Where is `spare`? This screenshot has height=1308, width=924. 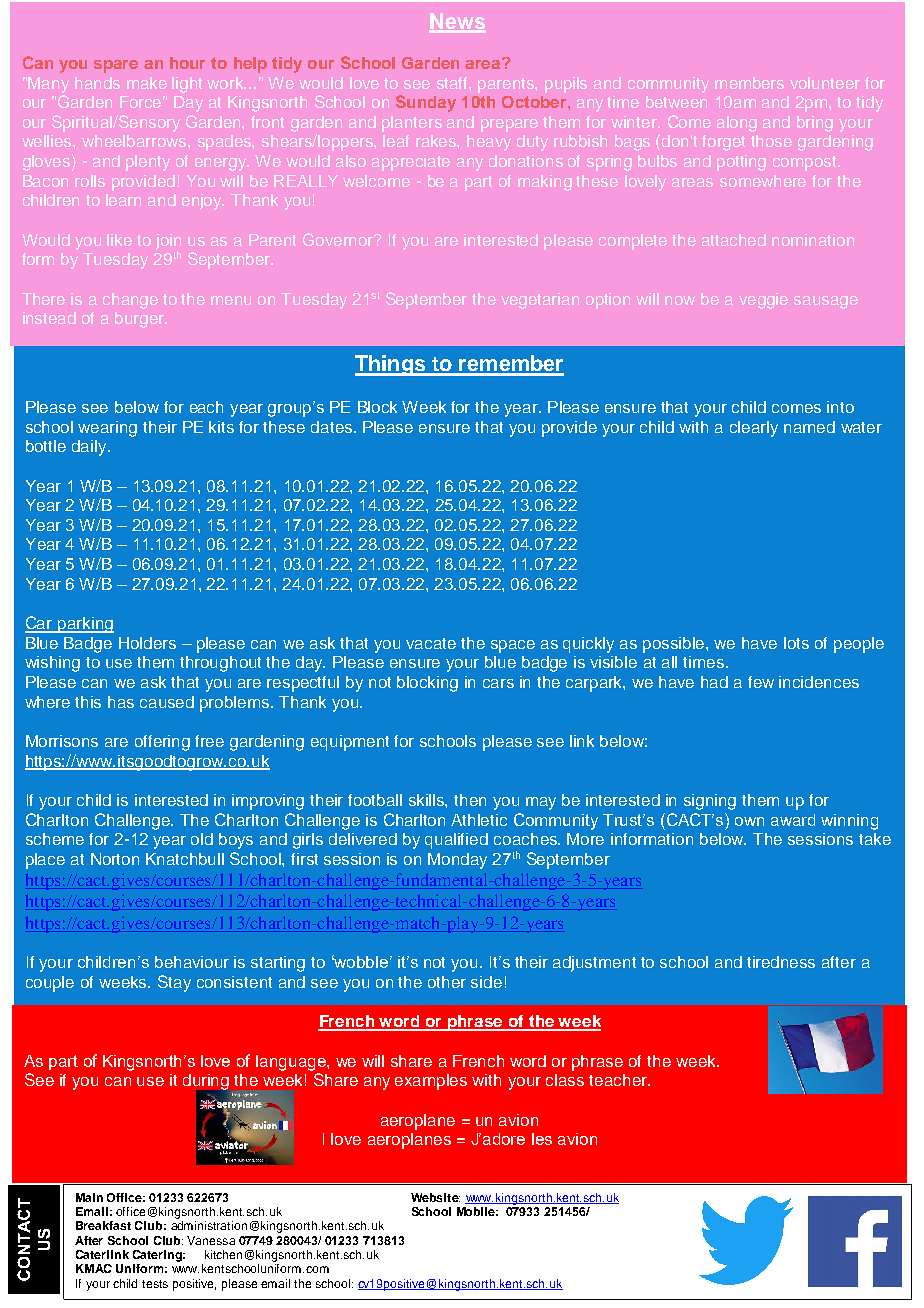
spare is located at coordinates (116, 66).
